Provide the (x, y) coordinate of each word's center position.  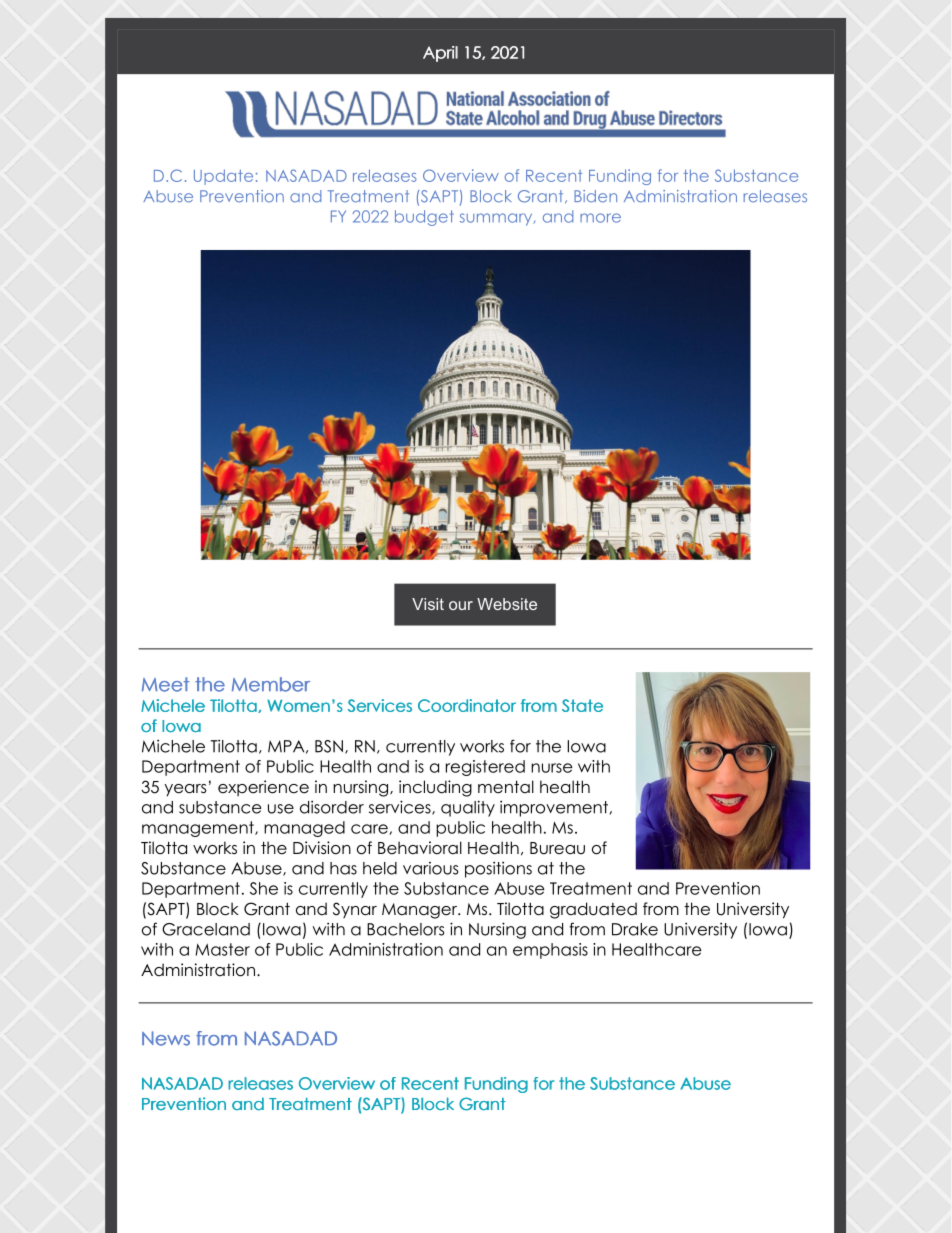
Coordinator (467, 705)
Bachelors (405, 929)
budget (424, 218)
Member (271, 684)
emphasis (550, 951)
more (600, 218)
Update (223, 177)
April (440, 54)
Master (223, 949)
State (582, 705)
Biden (595, 196)
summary (497, 219)
